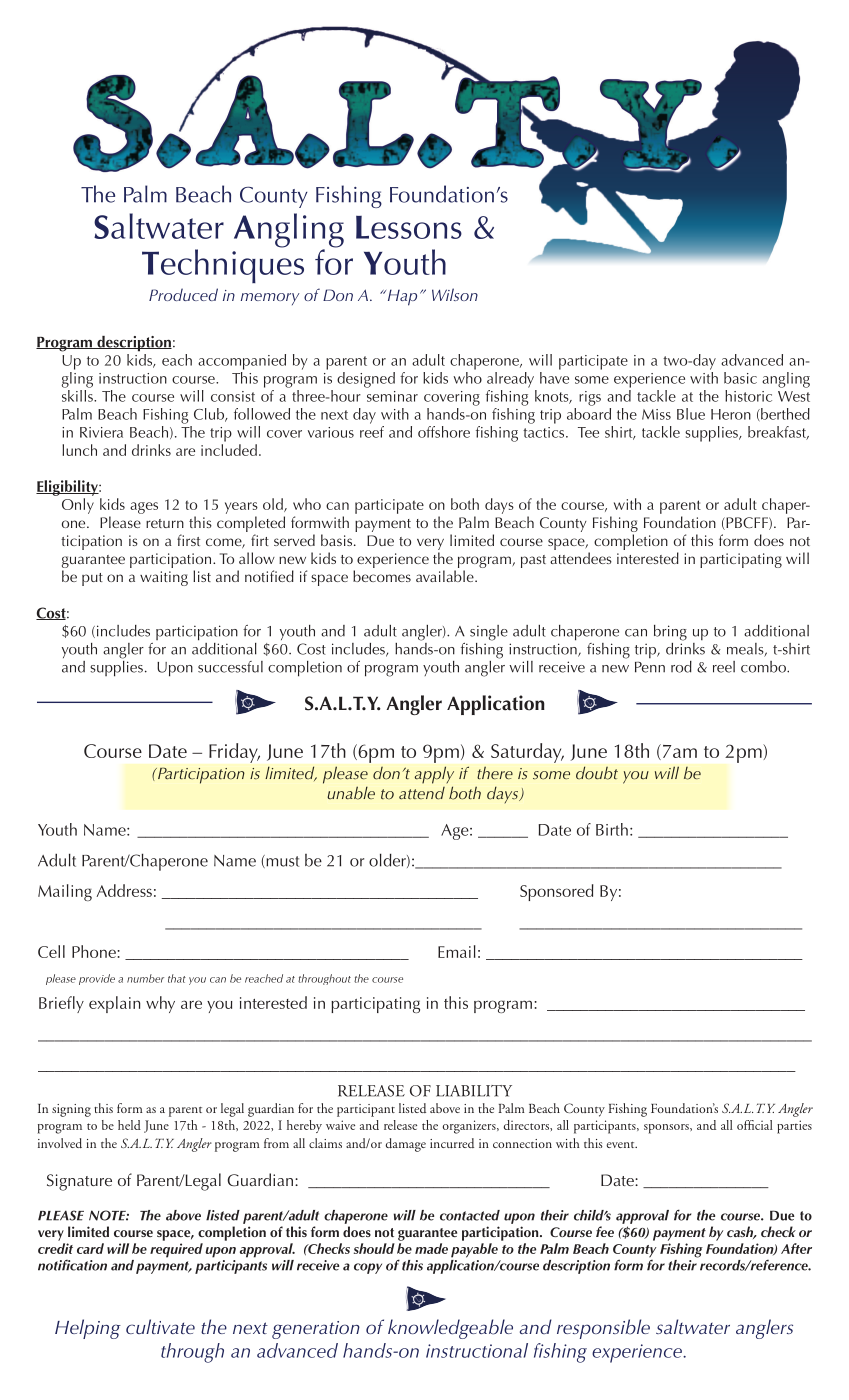 The width and height of the image is (849, 1400). What do you see at coordinates (557, 892) in the image?
I see `Sponsored` at bounding box center [557, 892].
